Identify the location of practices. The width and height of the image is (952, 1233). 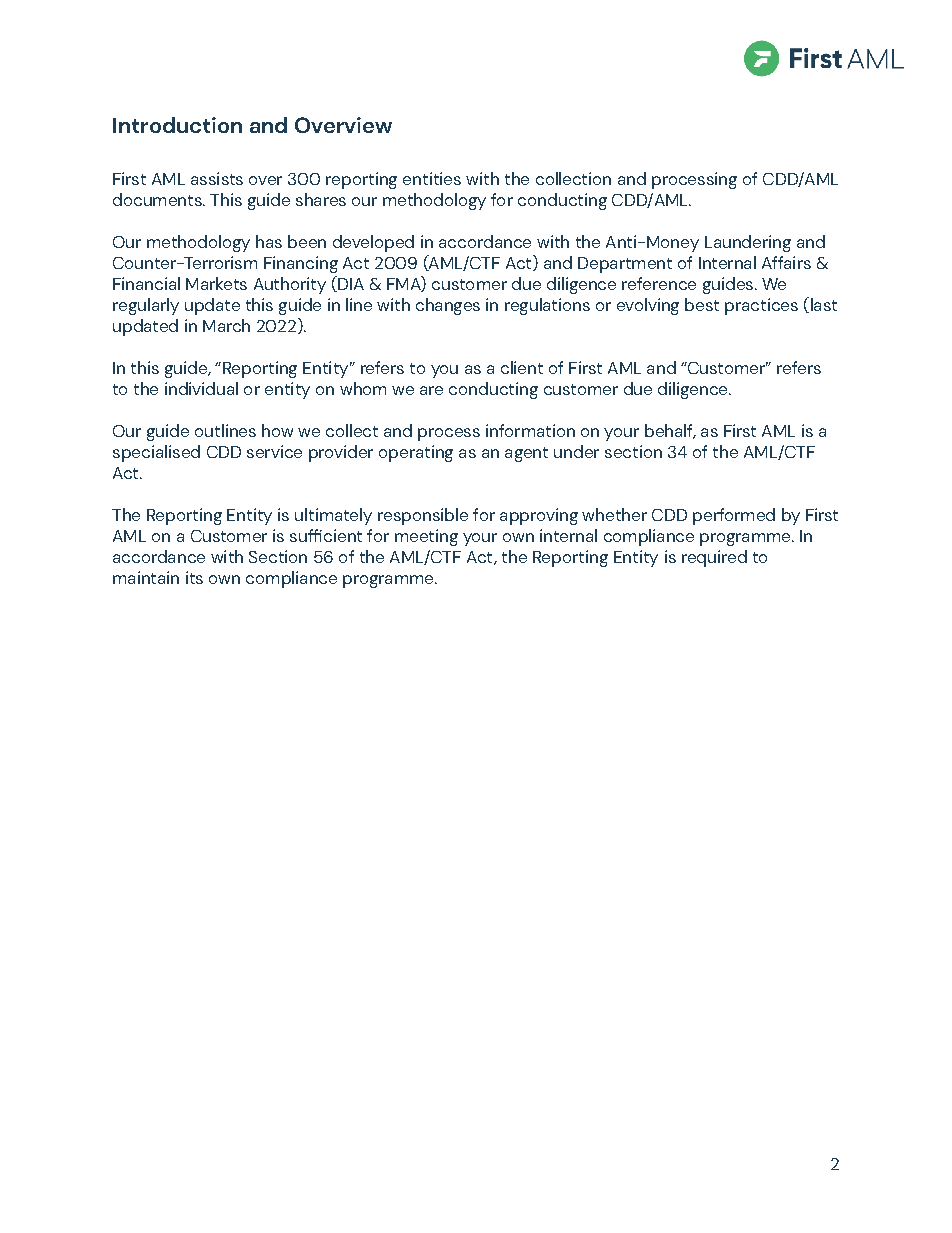
(761, 306).
